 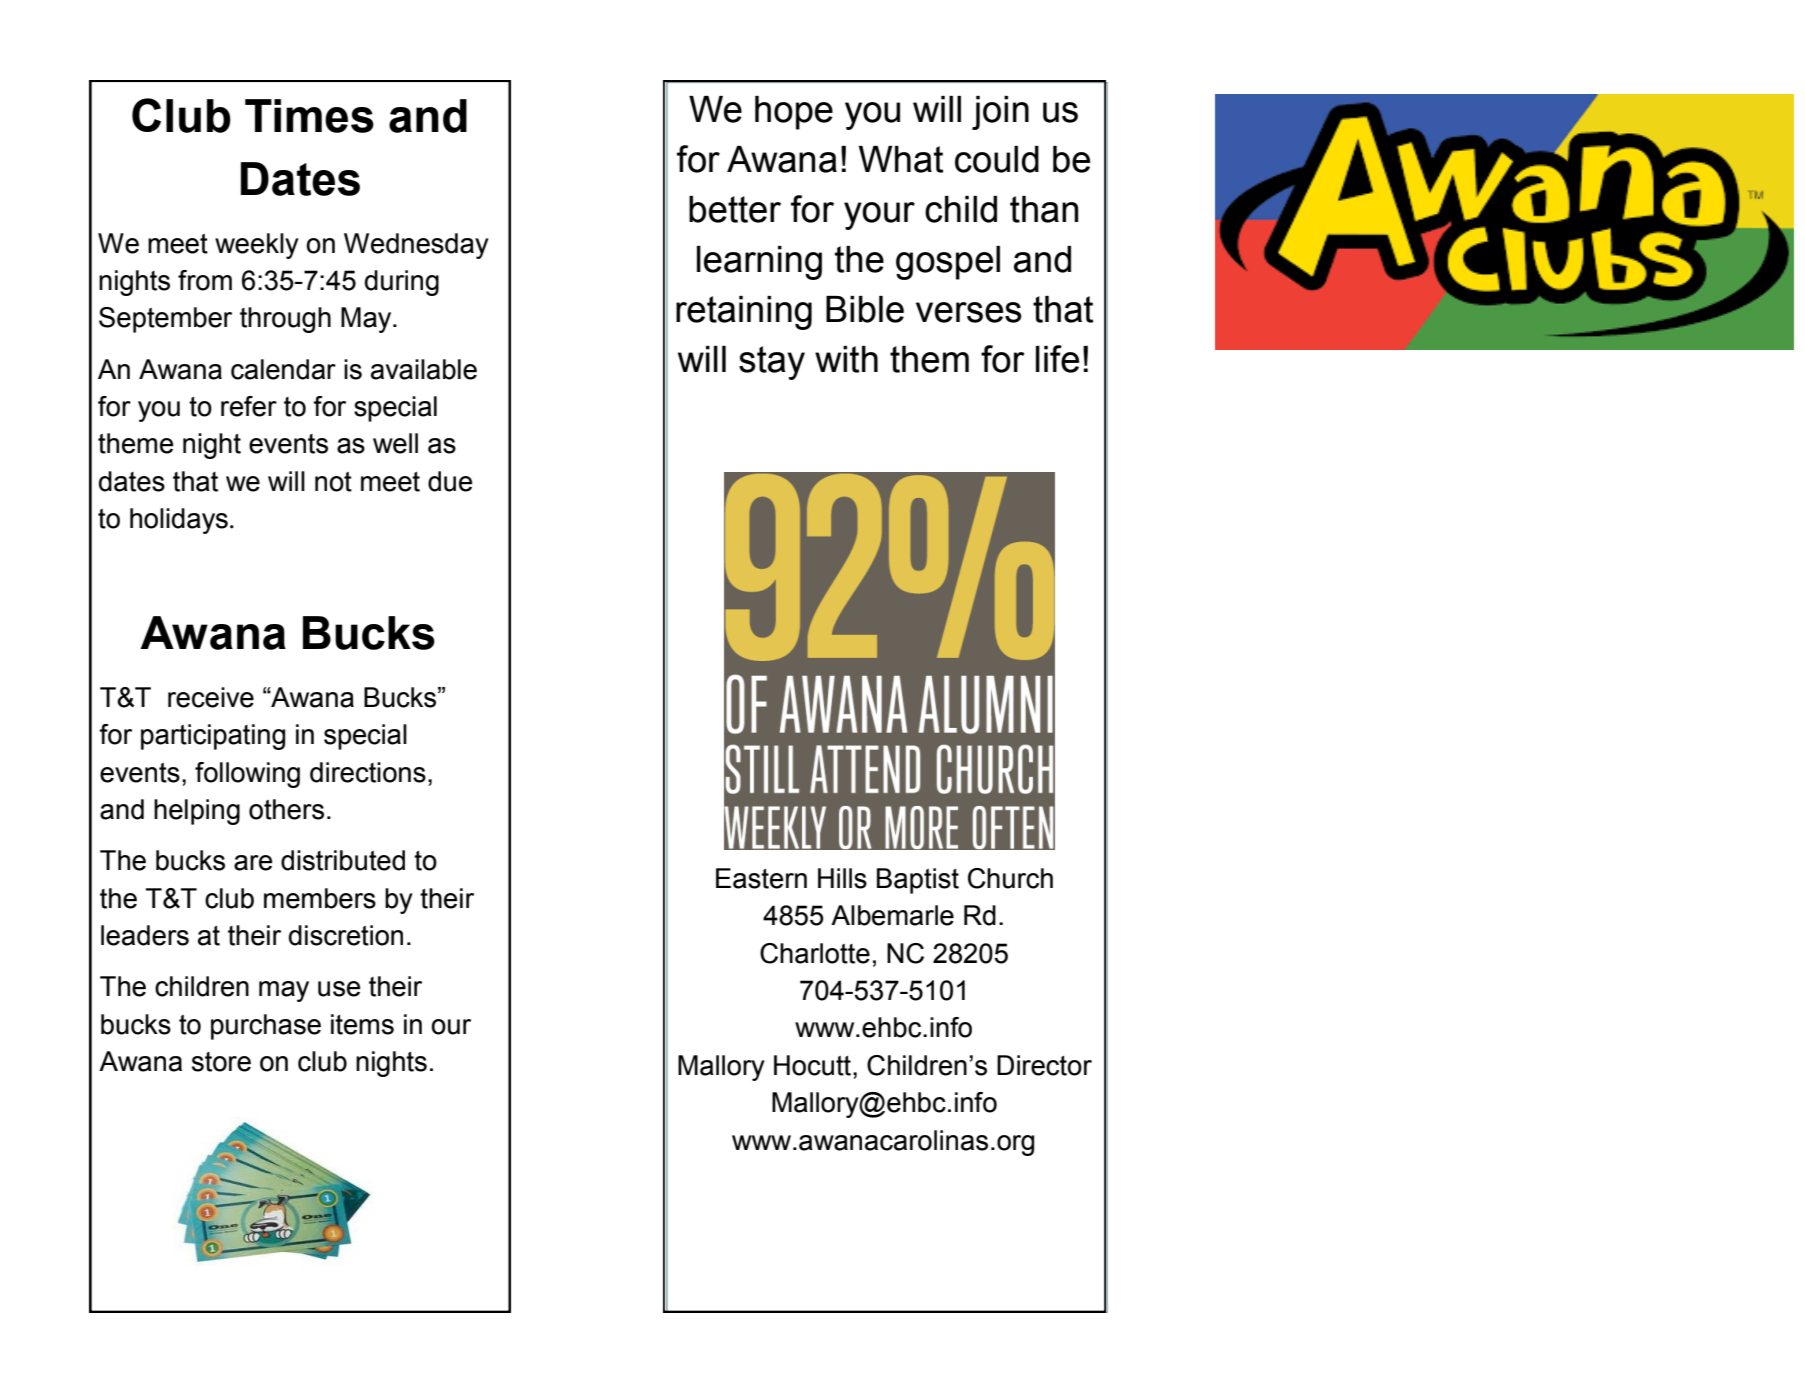 What do you see at coordinates (266, 1027) in the document?
I see `purchase` at bounding box center [266, 1027].
